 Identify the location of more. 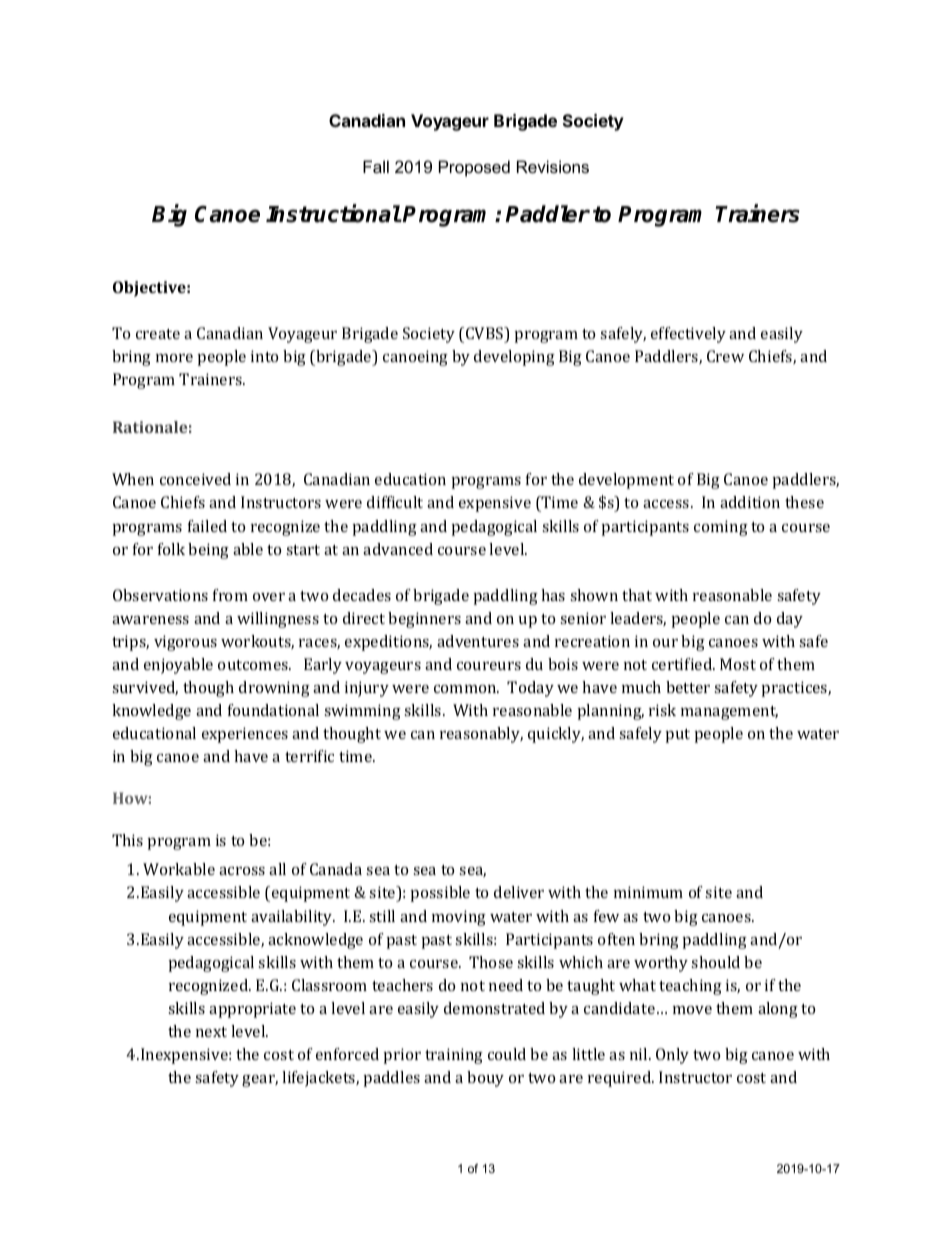
(174, 358).
